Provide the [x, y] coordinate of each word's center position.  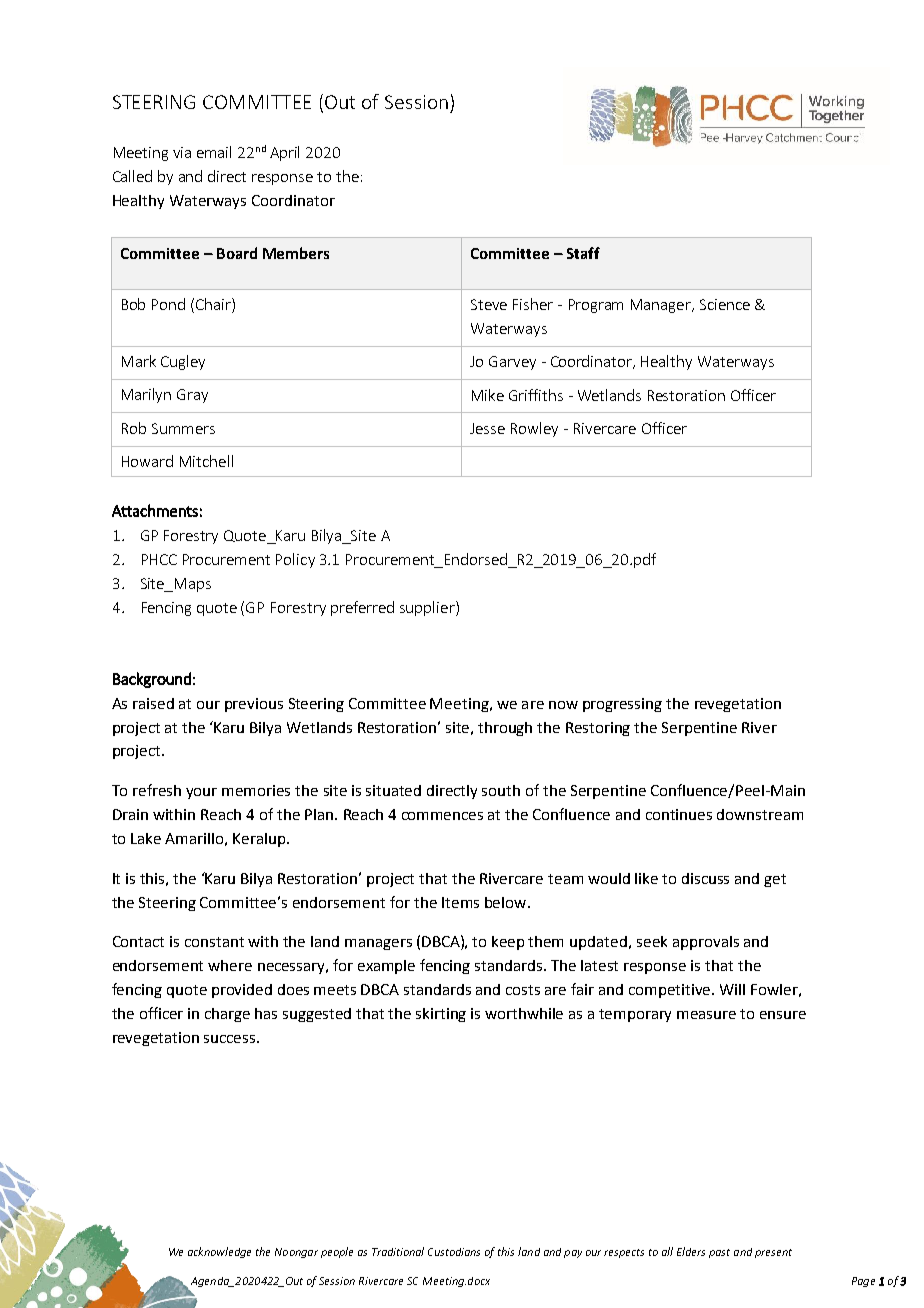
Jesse [487, 428]
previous [254, 705]
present [773, 1253]
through [505, 729]
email [214, 152]
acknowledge [219, 1252]
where [230, 965]
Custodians [454, 1252]
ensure [783, 1015]
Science [725, 304]
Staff [583, 253]
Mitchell [206, 461]
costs [523, 990]
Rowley [534, 429]
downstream [760, 814]
